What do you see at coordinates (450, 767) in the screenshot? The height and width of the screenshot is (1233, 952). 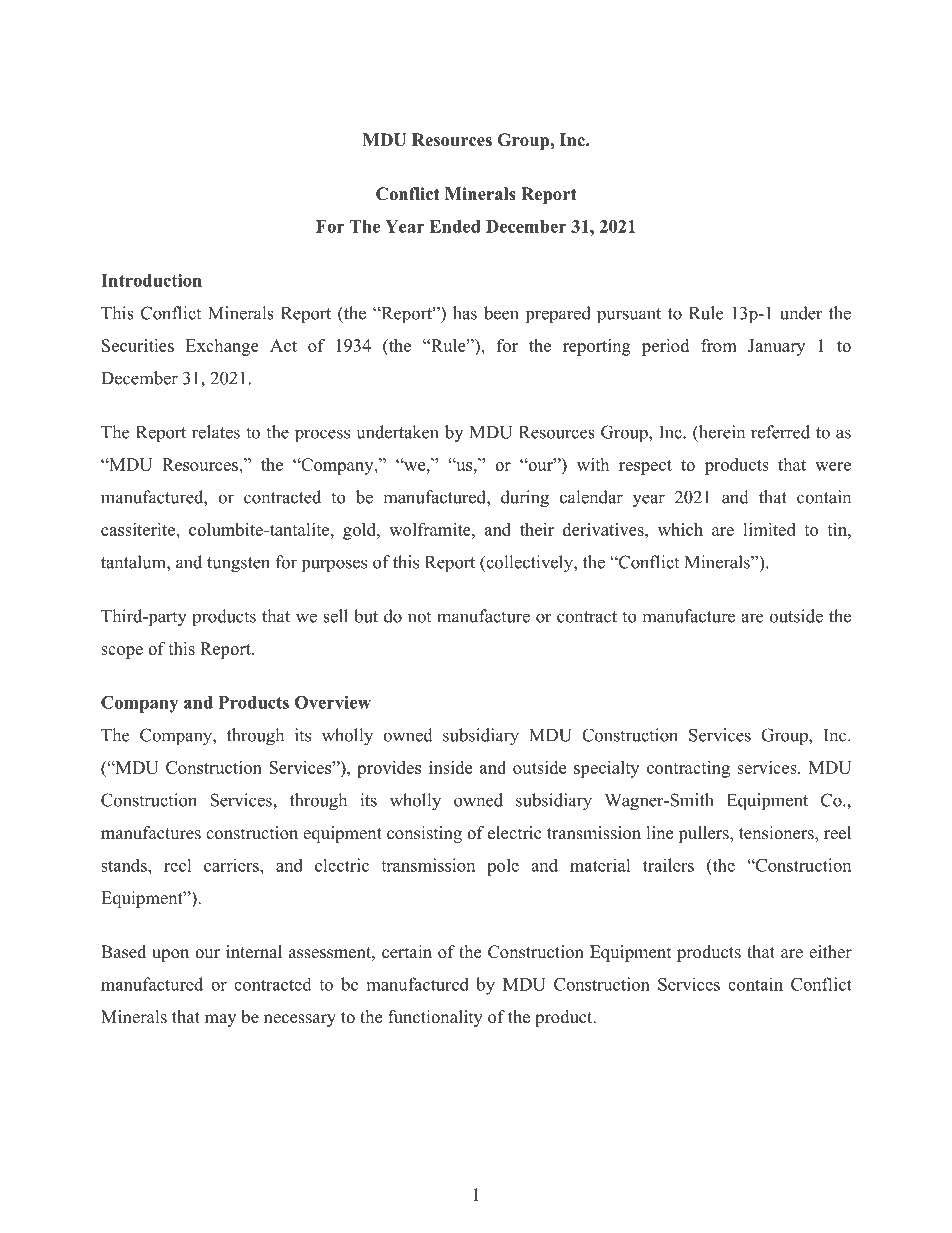 I see `inside` at bounding box center [450, 767].
